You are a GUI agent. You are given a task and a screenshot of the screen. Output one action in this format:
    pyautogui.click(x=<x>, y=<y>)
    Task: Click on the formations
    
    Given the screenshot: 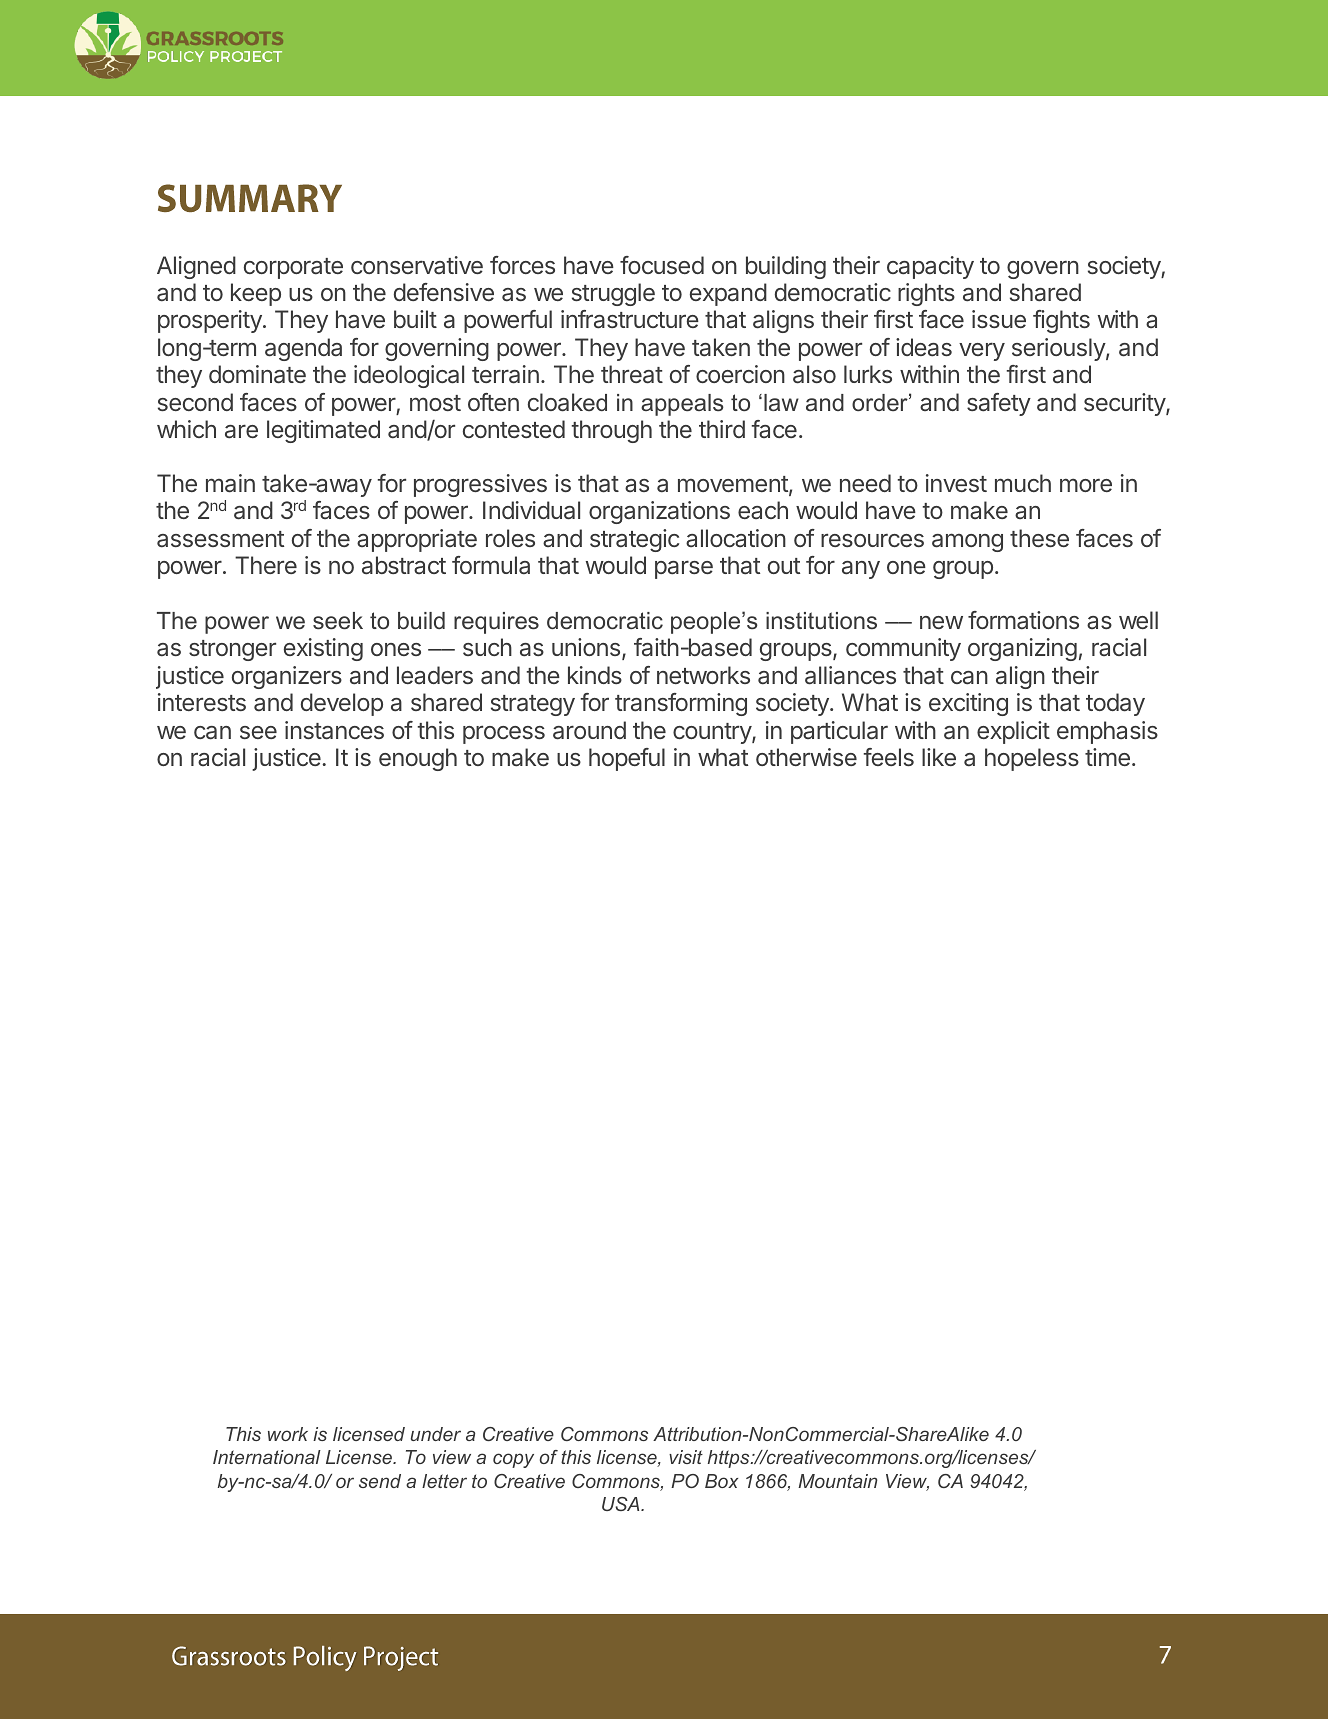 What is the action you would take?
    pyautogui.click(x=1023, y=620)
